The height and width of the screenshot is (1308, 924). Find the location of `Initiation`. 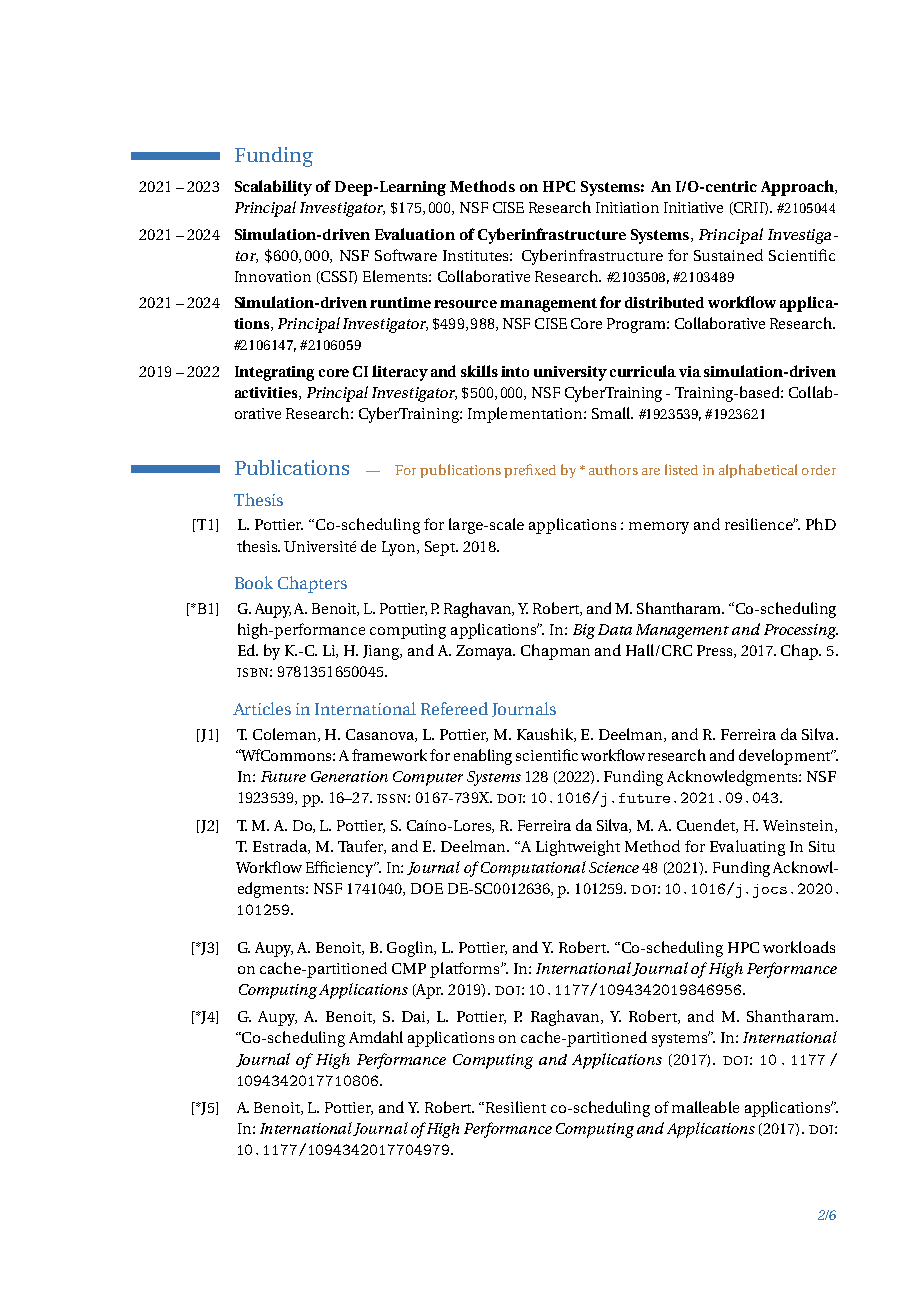

Initiation is located at coordinates (627, 207).
